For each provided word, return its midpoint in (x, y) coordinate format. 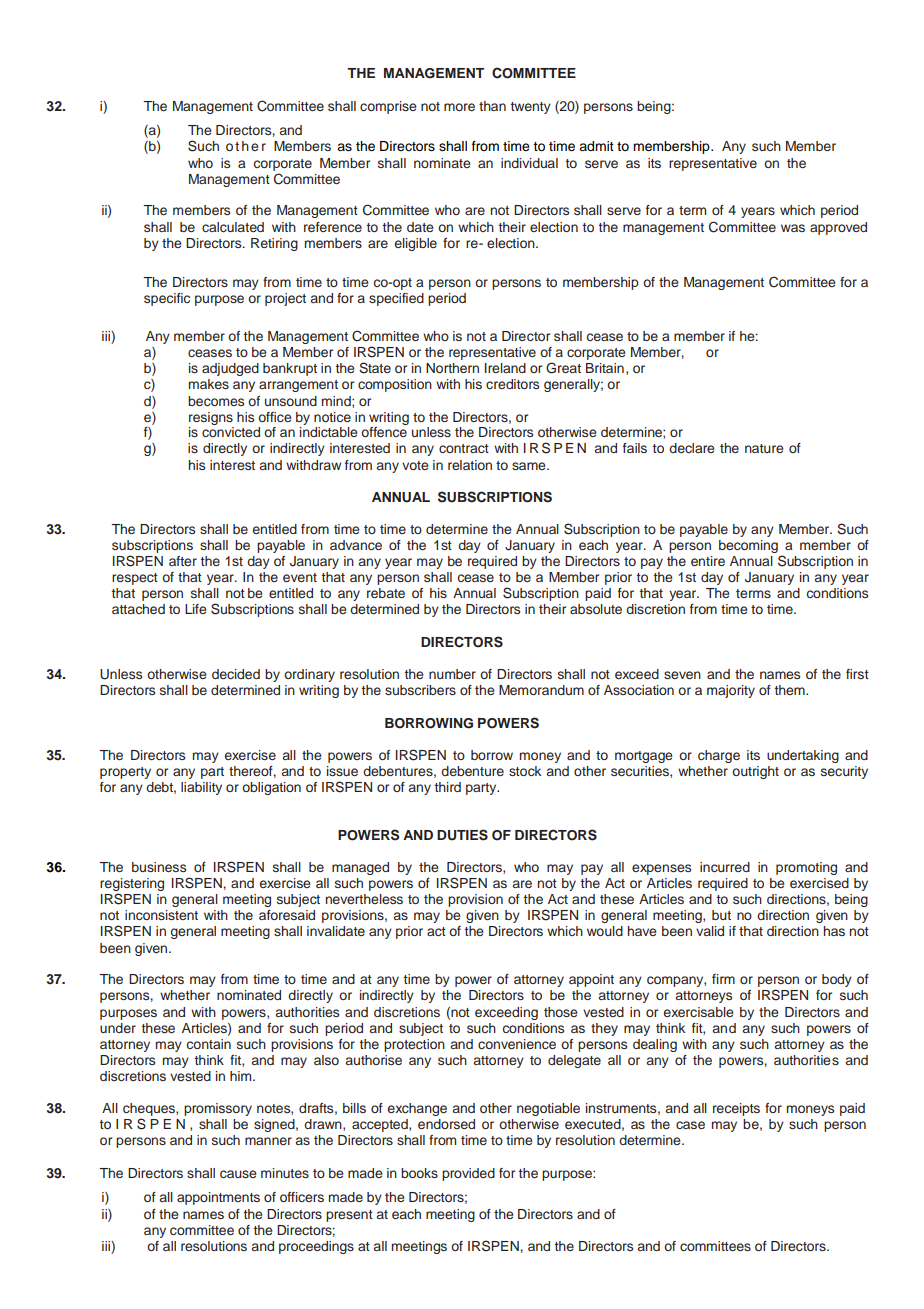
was (793, 228)
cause (238, 1174)
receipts (736, 1109)
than (492, 106)
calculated (233, 227)
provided (468, 1174)
